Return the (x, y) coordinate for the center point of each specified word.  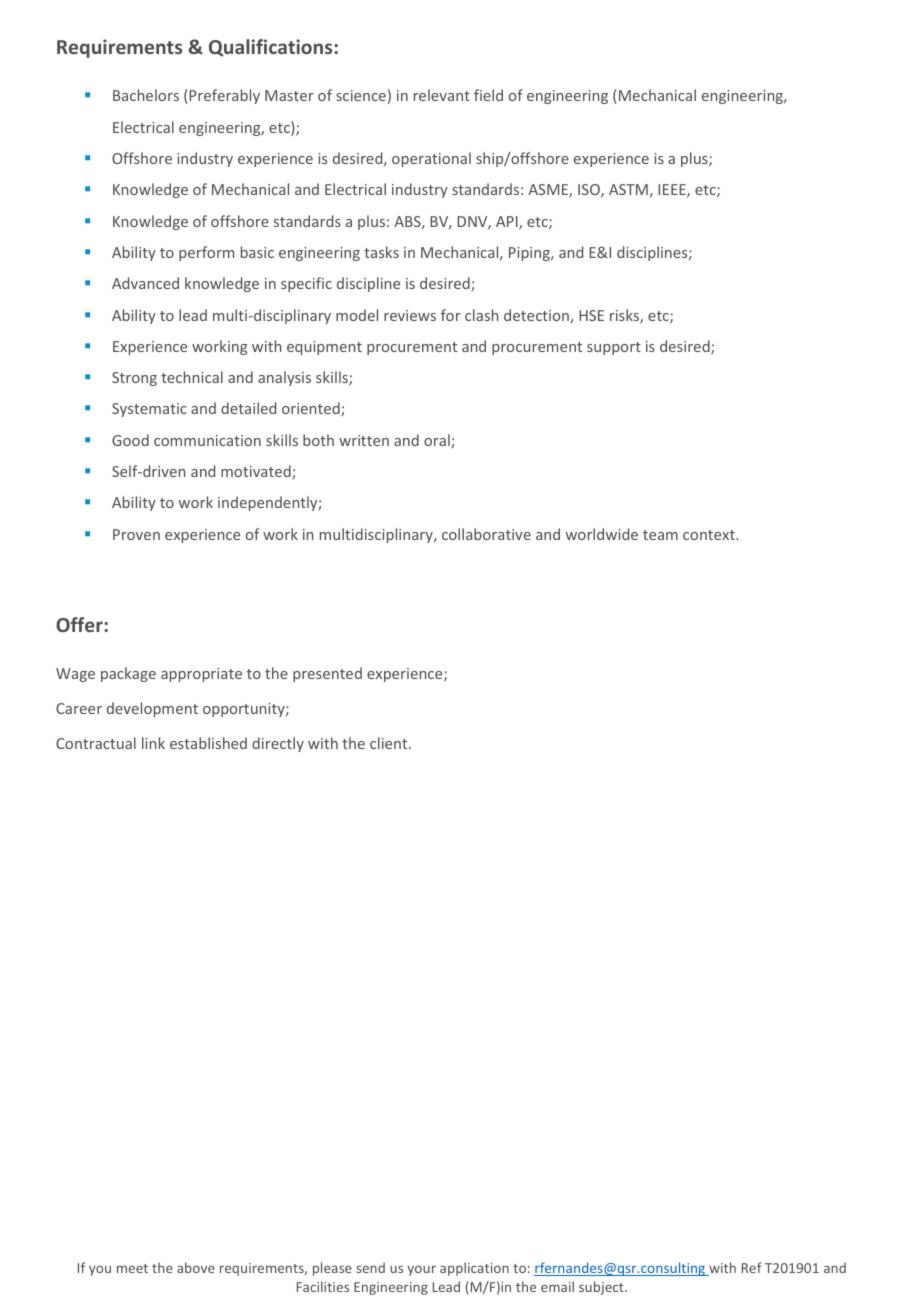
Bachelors (146, 95)
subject (602, 1288)
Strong (134, 379)
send (371, 1267)
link (153, 743)
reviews (410, 315)
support (614, 348)
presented (327, 674)
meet (132, 1268)
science (361, 95)
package (128, 674)
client (390, 743)
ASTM (628, 189)
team (660, 535)
